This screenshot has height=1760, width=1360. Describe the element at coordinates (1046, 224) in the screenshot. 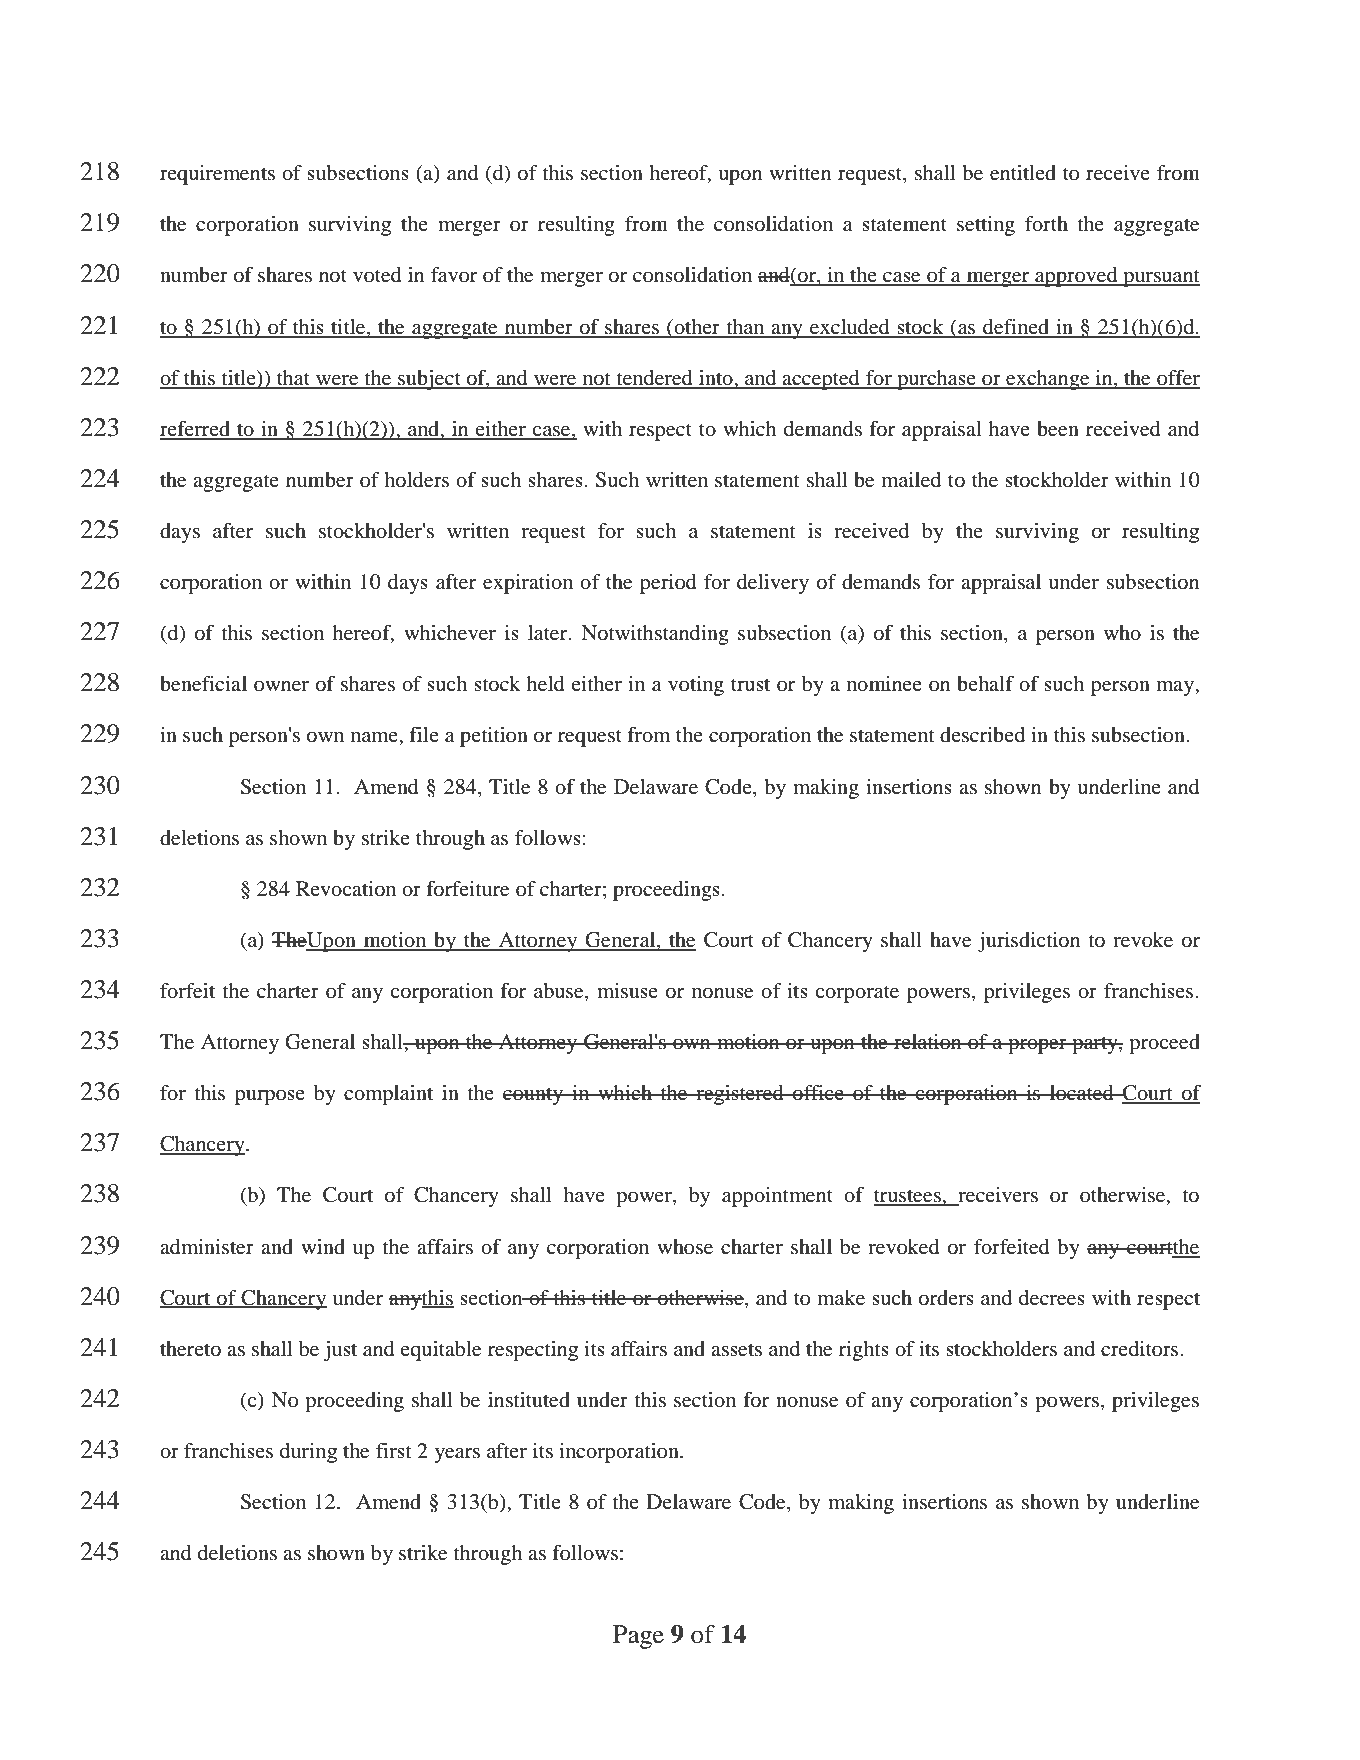

I see `forth` at that location.
